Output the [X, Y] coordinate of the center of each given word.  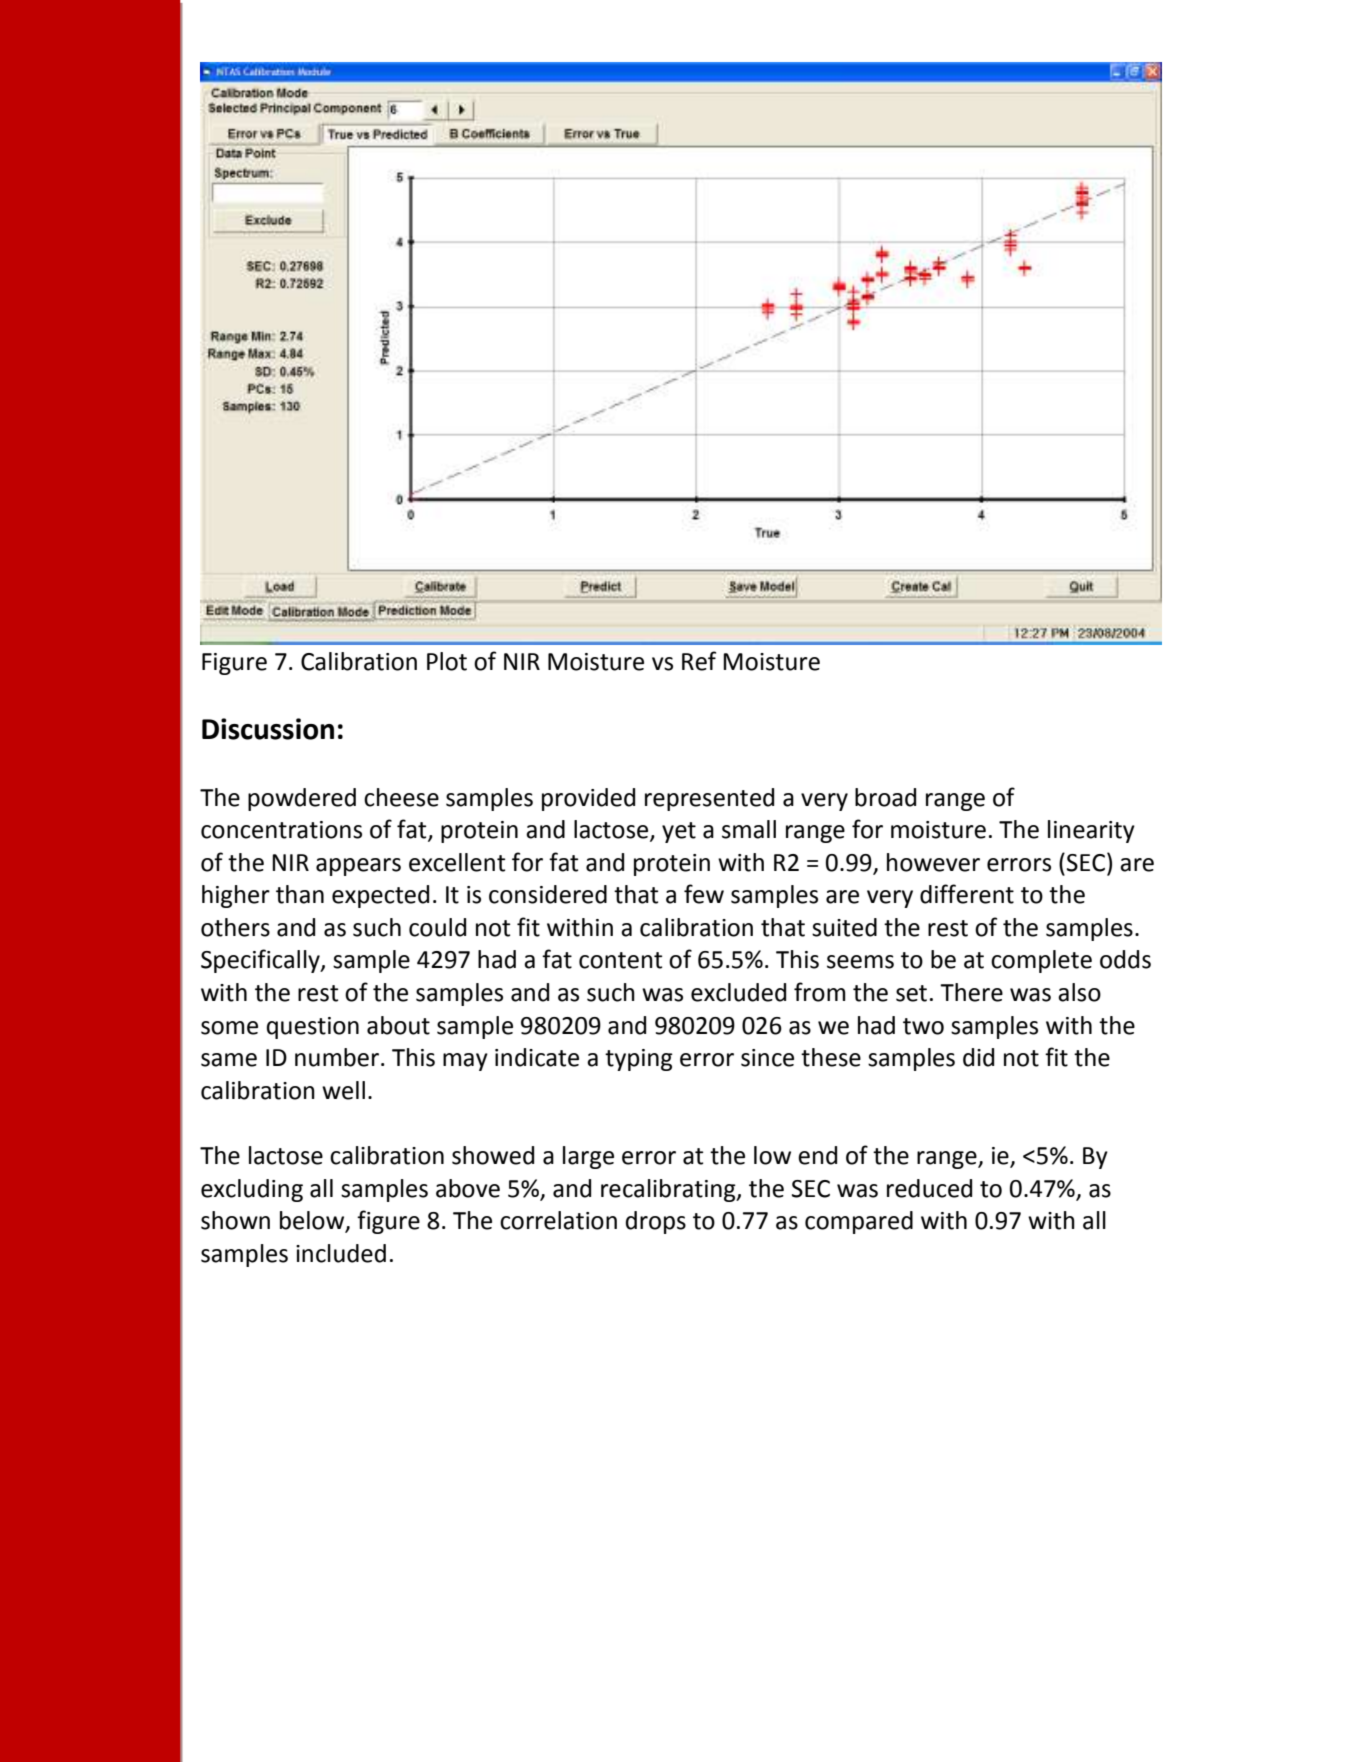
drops [656, 1222]
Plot [447, 661]
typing [639, 1060]
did [978, 1057]
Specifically [261, 961]
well [343, 1090]
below [313, 1221]
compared [859, 1222]
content [620, 960]
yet [679, 832]
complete [1041, 961]
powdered [302, 799]
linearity [1091, 831]
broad [885, 797]
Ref [699, 661]
